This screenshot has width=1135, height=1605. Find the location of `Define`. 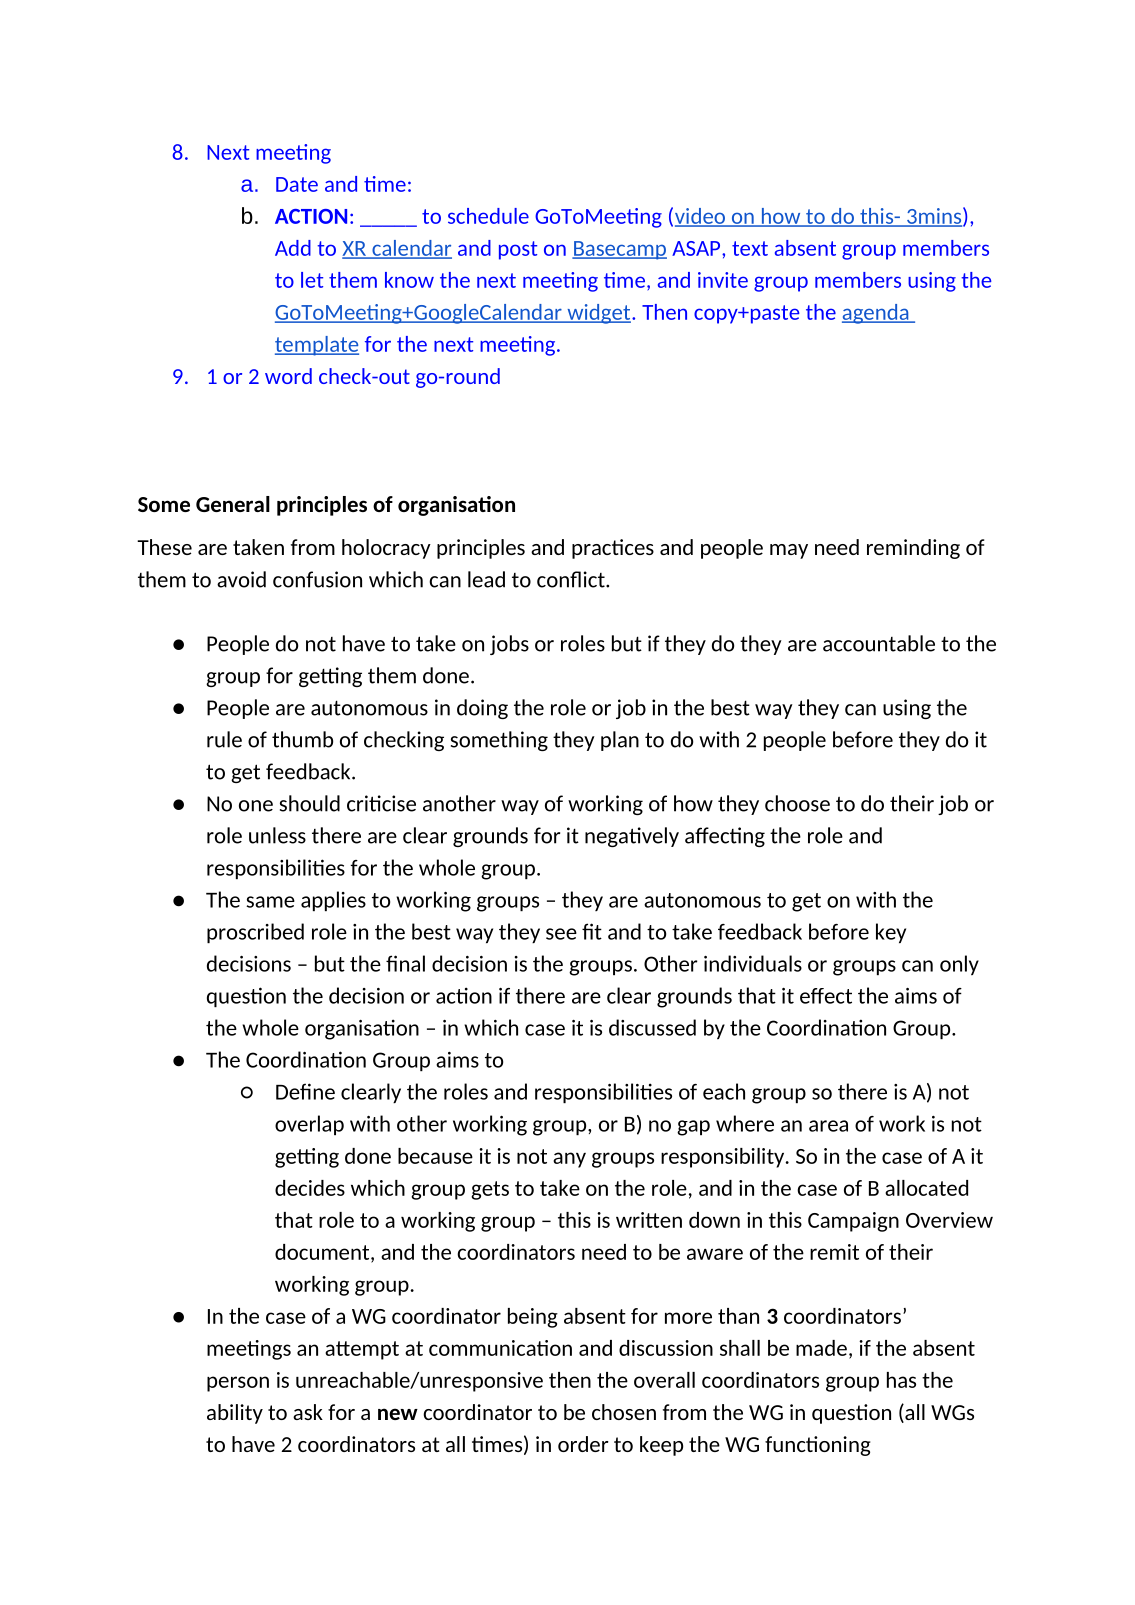

Define is located at coordinates (305, 1091).
